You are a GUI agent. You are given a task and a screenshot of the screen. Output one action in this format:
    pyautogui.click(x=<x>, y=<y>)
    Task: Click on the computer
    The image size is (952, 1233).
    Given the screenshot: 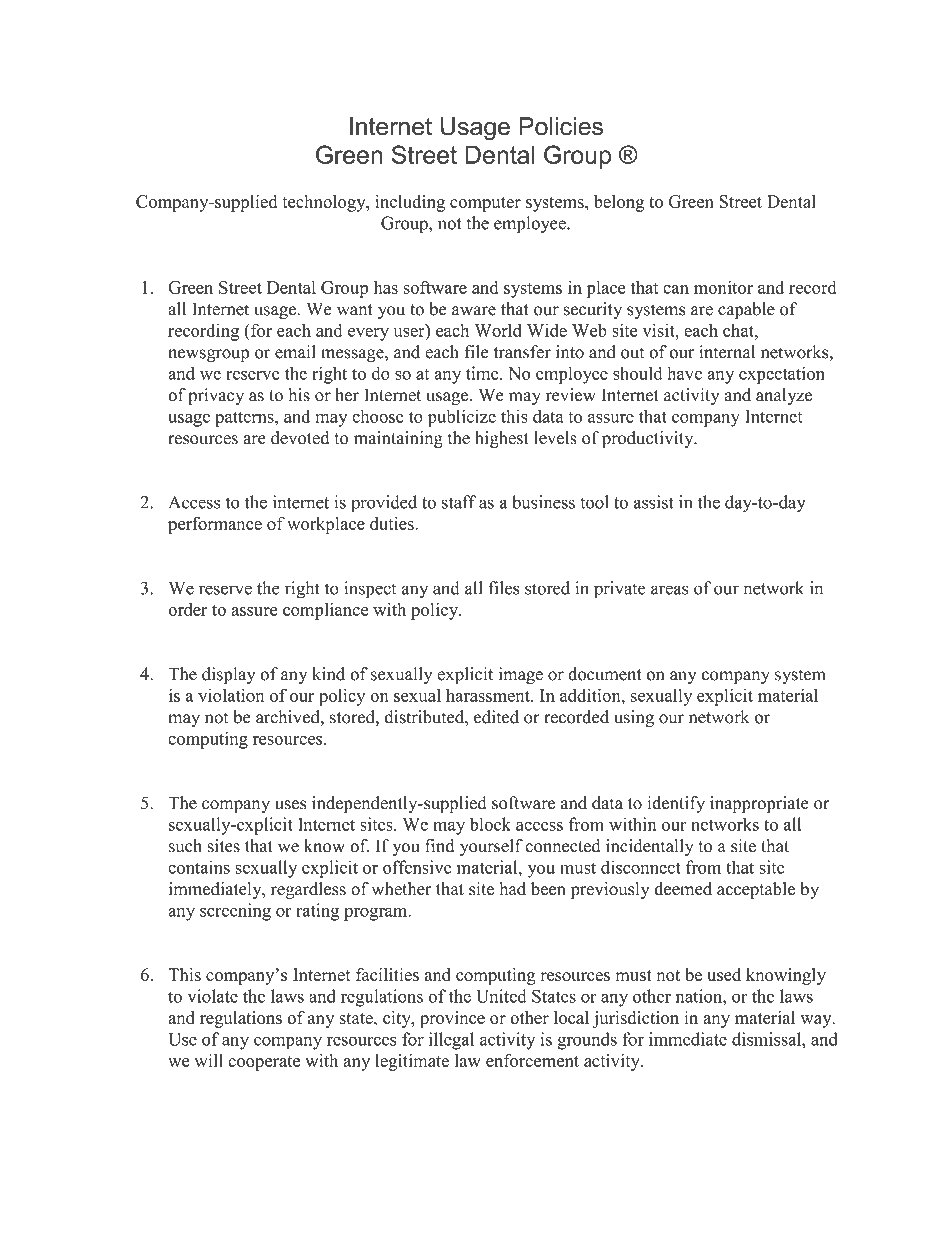 What is the action you would take?
    pyautogui.click(x=485, y=204)
